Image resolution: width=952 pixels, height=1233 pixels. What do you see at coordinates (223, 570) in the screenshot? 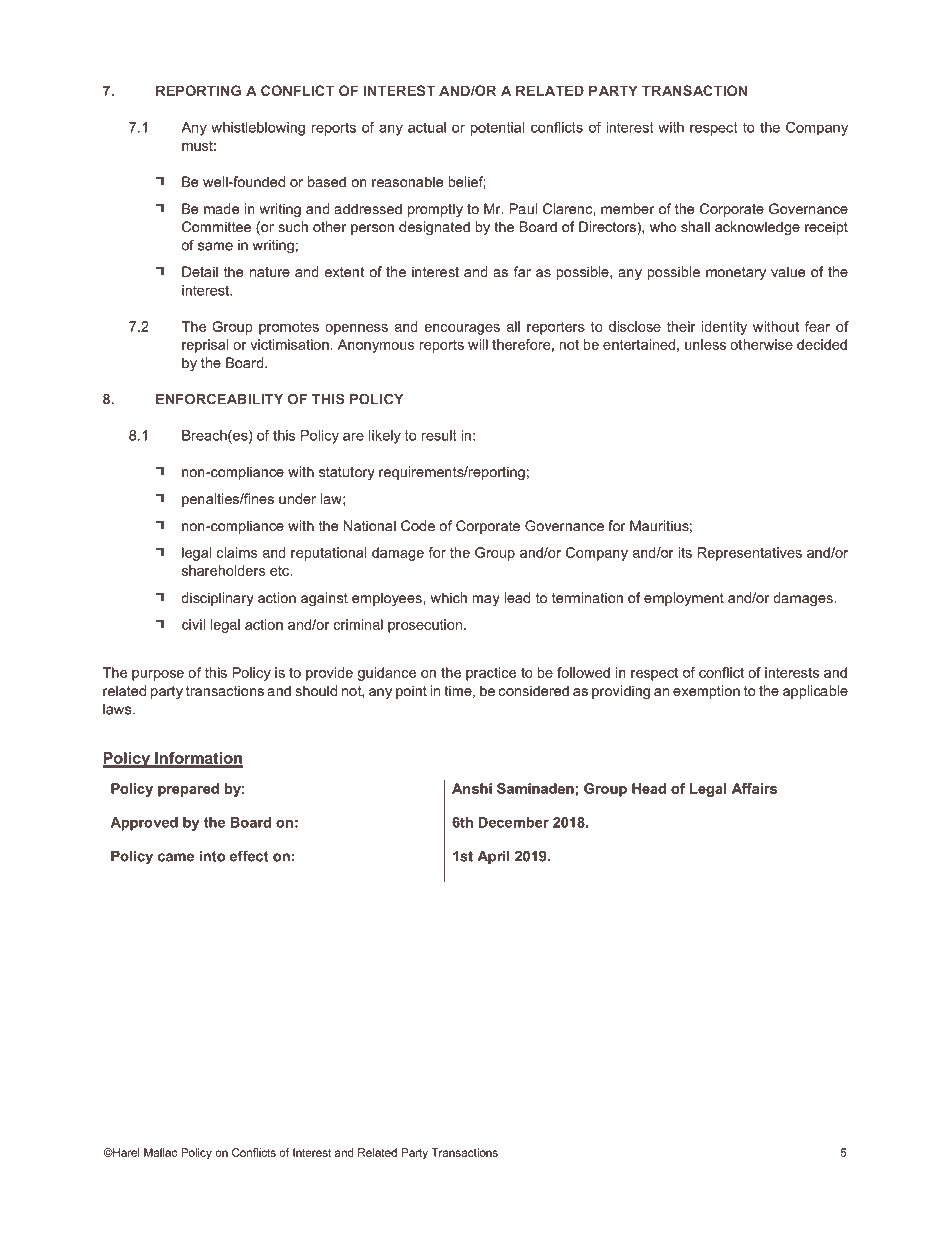
I see `shareholders` at bounding box center [223, 570].
